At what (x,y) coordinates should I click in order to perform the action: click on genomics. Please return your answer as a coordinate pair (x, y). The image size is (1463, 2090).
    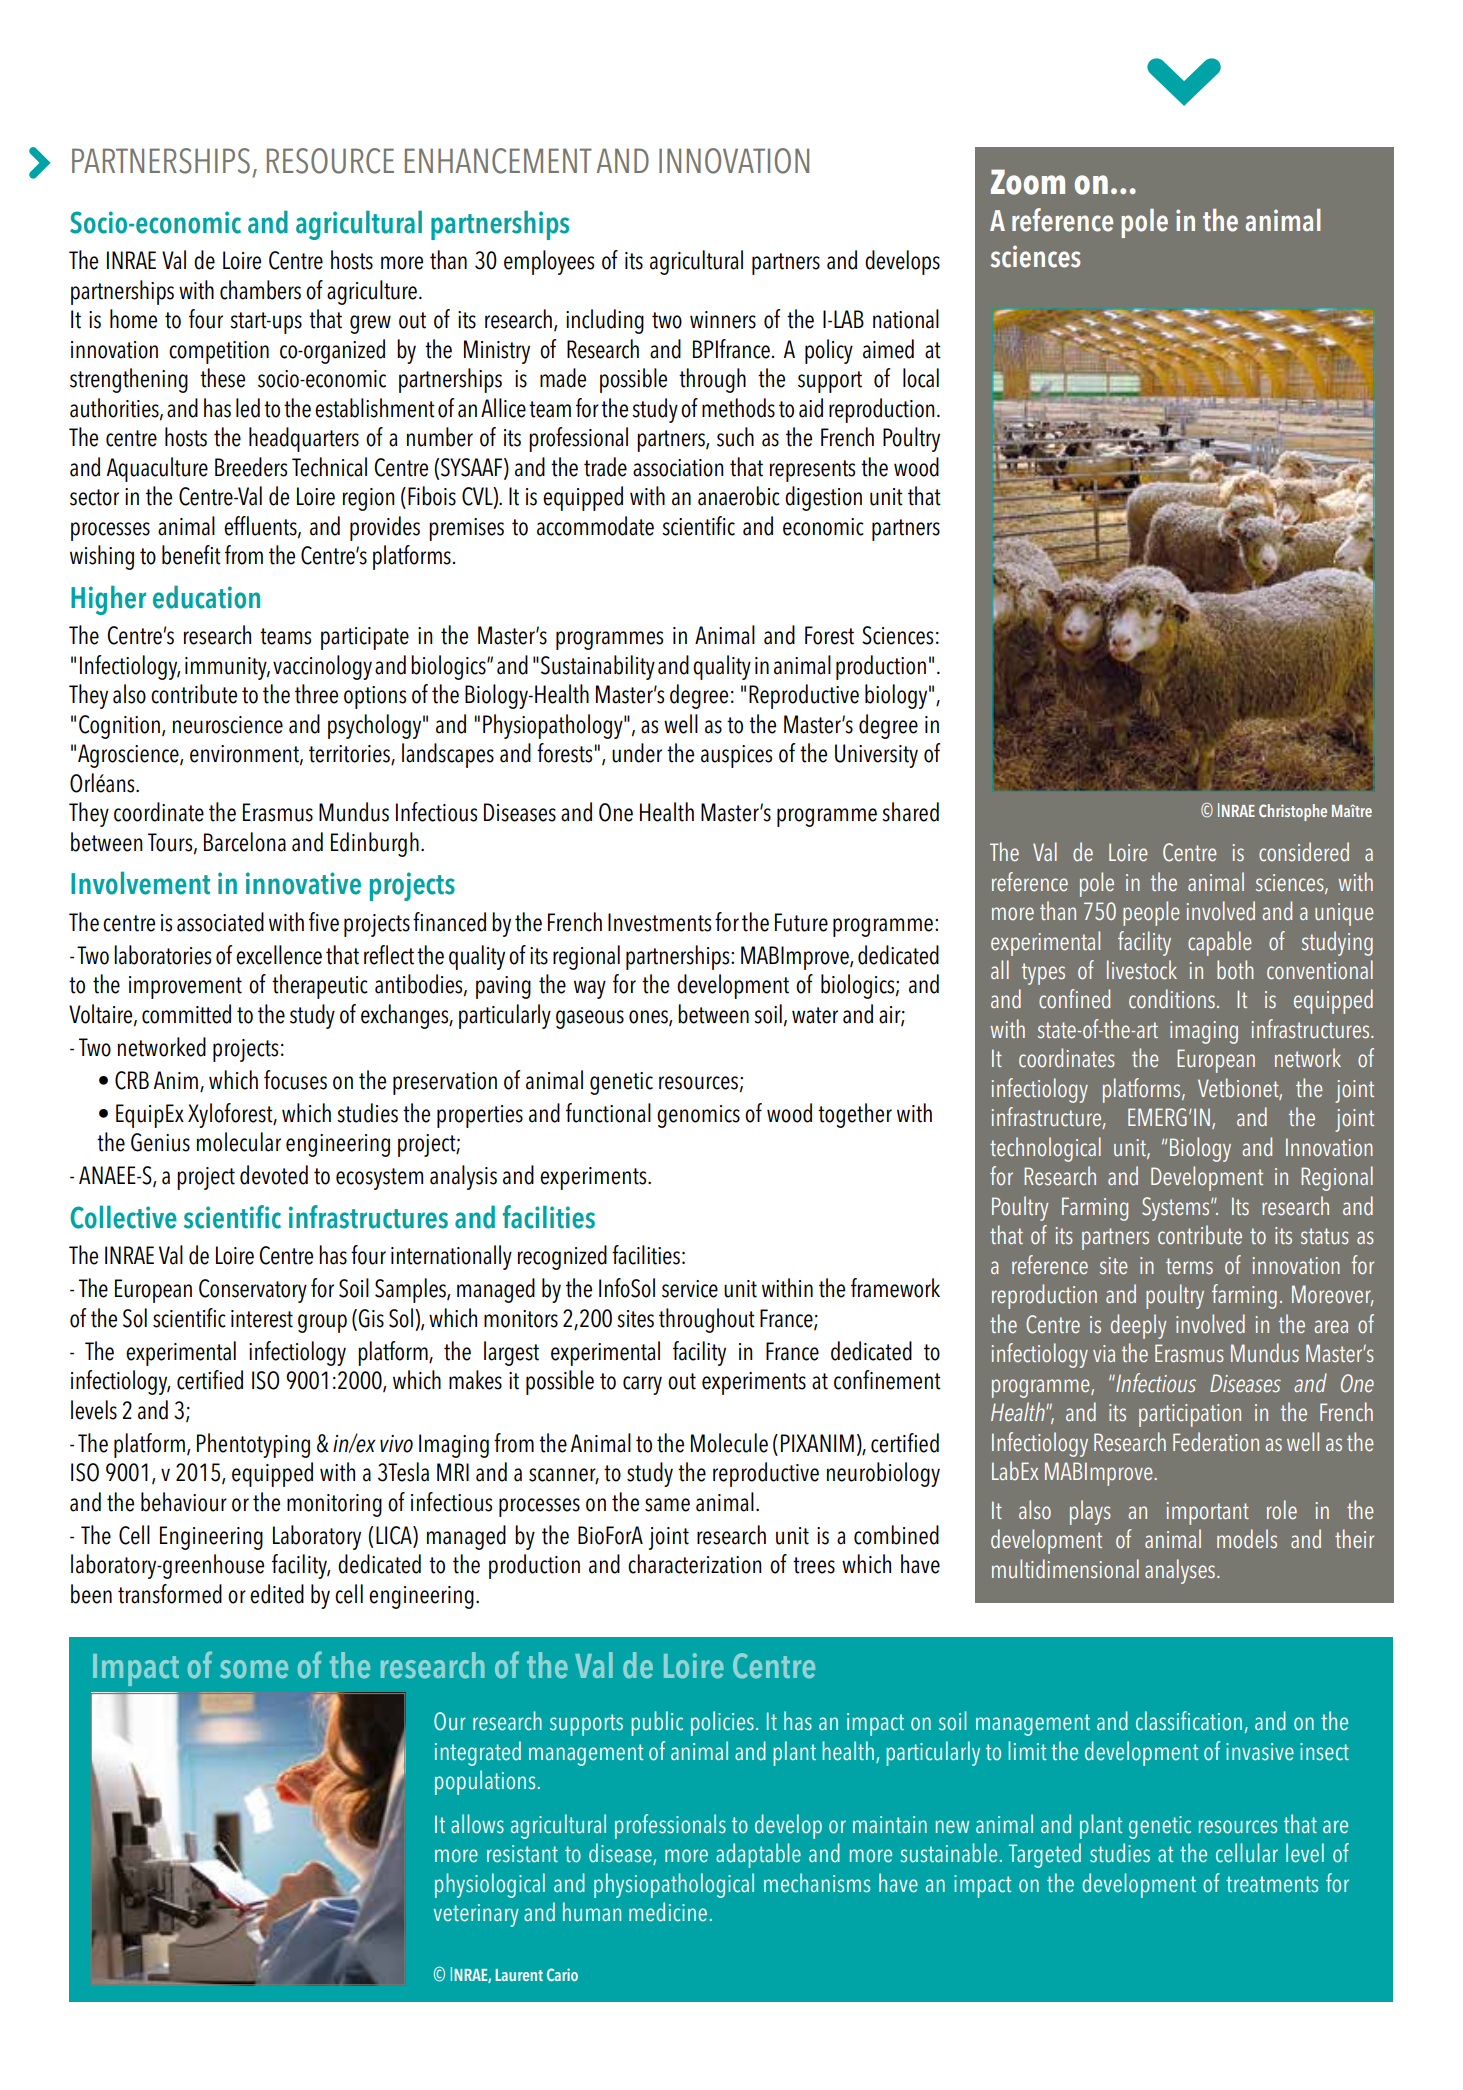
    Looking at the image, I should click on (698, 1116).
